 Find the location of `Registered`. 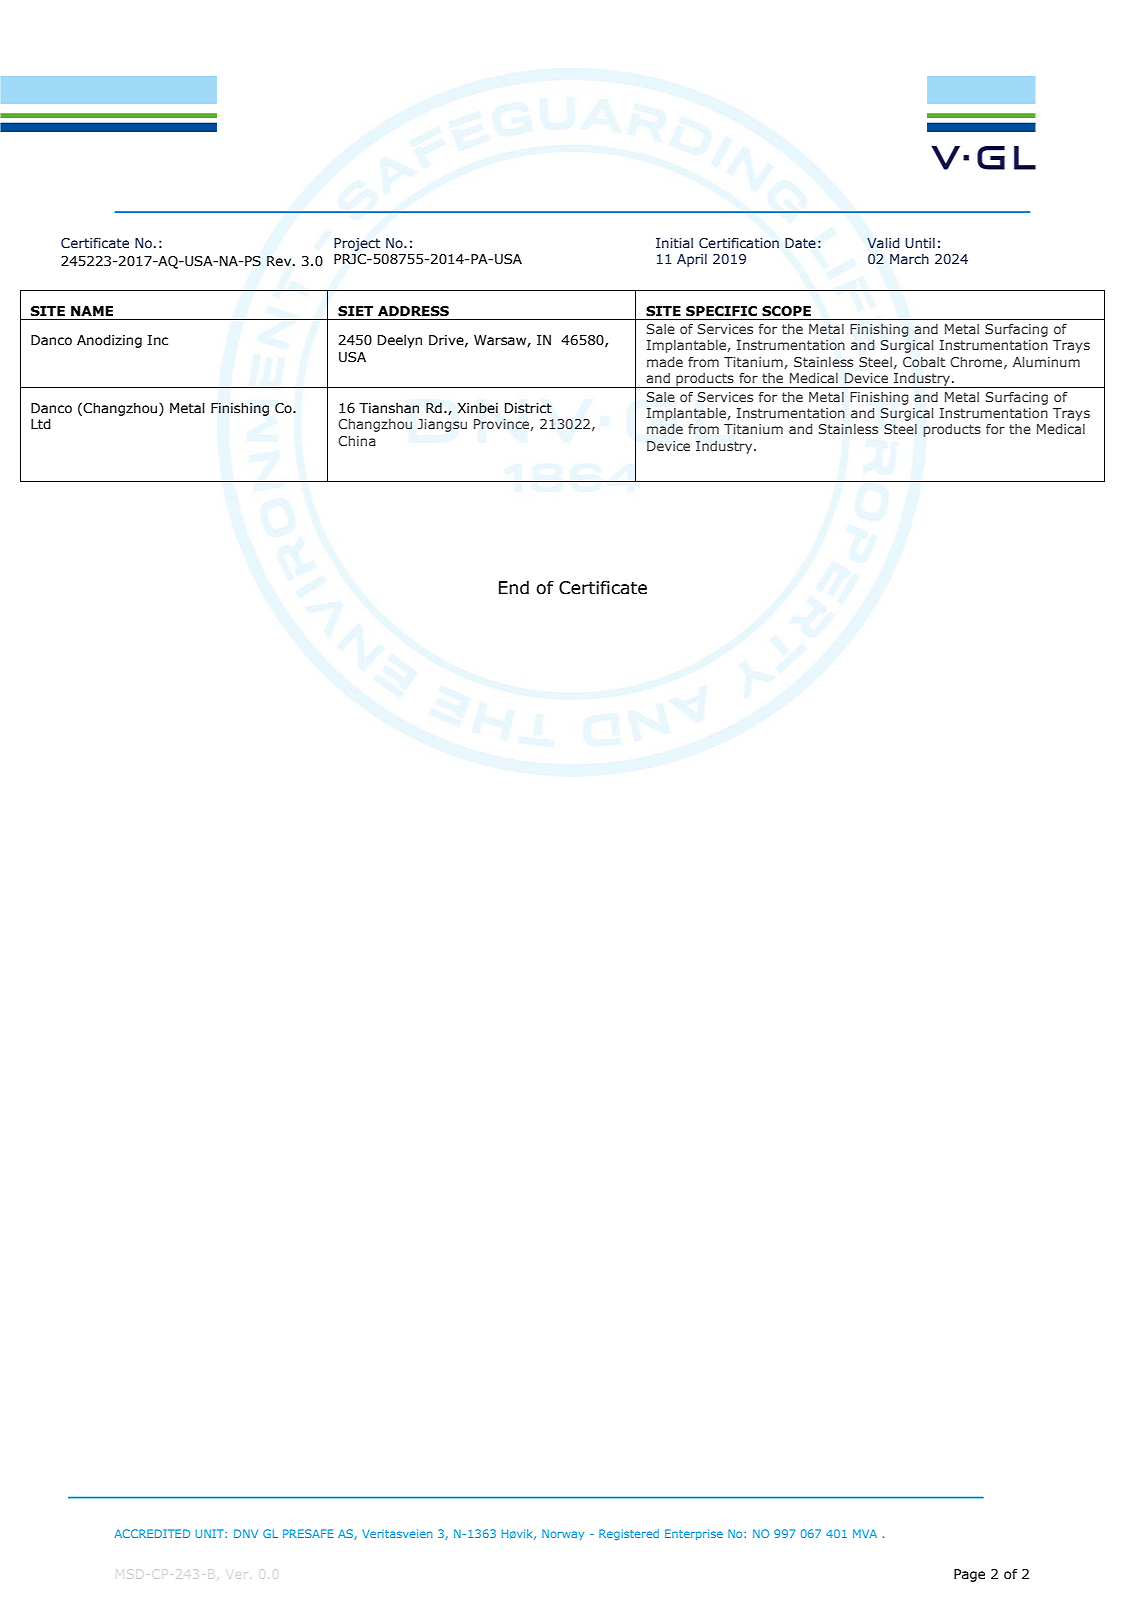

Registered is located at coordinates (629, 1534).
